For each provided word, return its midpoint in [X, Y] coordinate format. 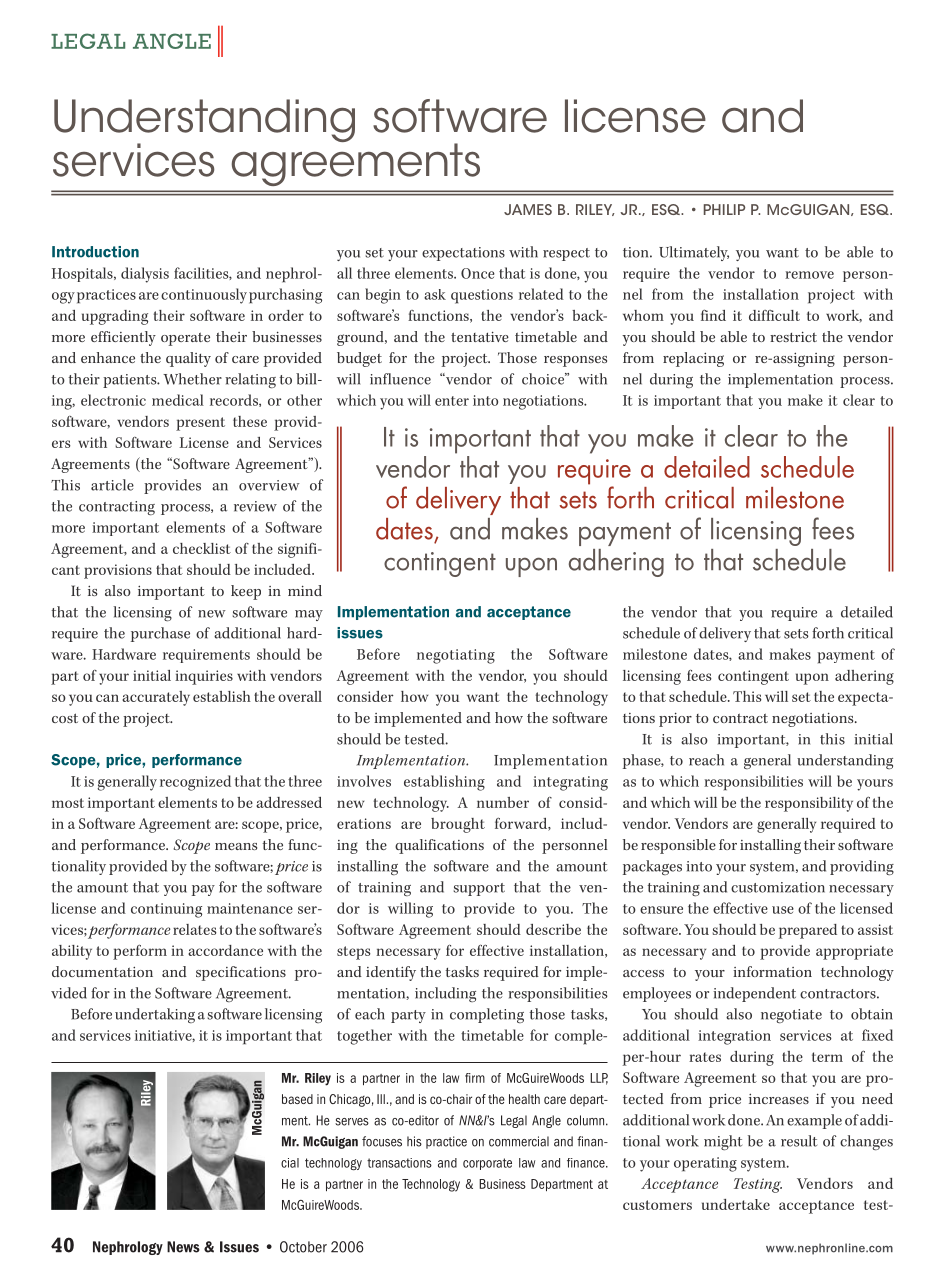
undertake [736, 1204]
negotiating [456, 656]
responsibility [809, 804]
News [183, 1247]
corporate [487, 1164]
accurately [156, 698]
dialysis [145, 275]
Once [478, 273]
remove [809, 275]
